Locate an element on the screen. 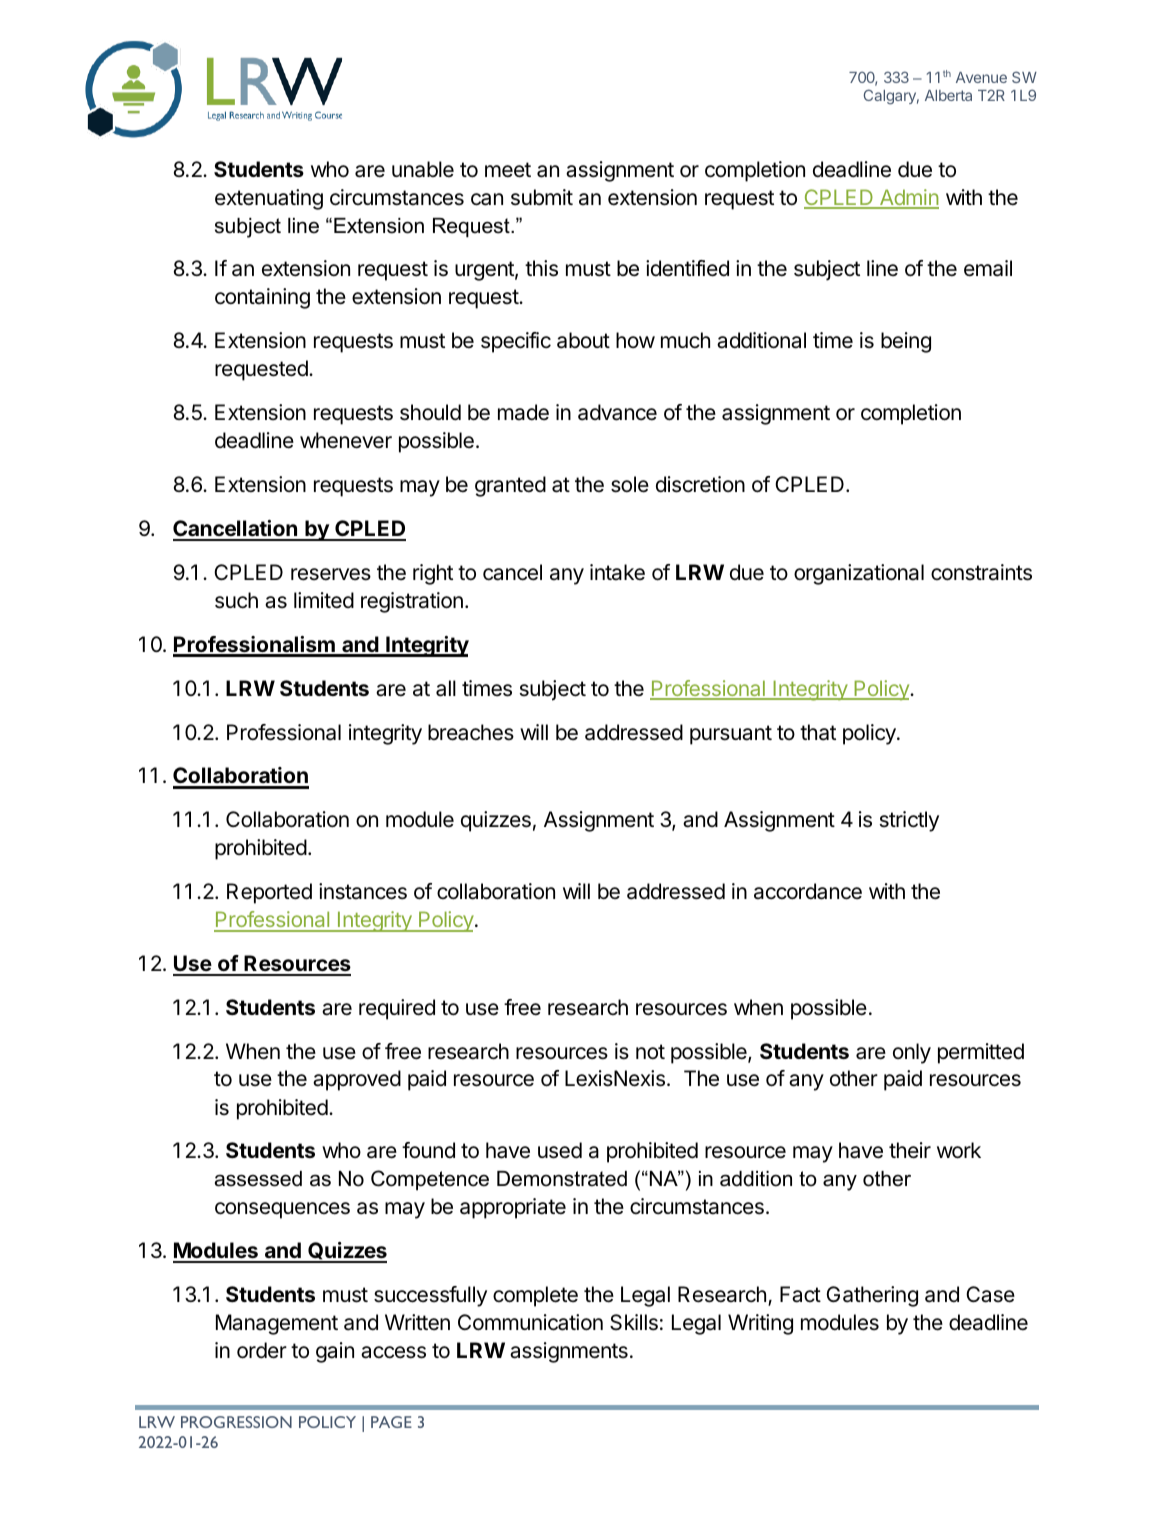 This screenshot has width=1174, height=1519. being is located at coordinates (906, 342).
